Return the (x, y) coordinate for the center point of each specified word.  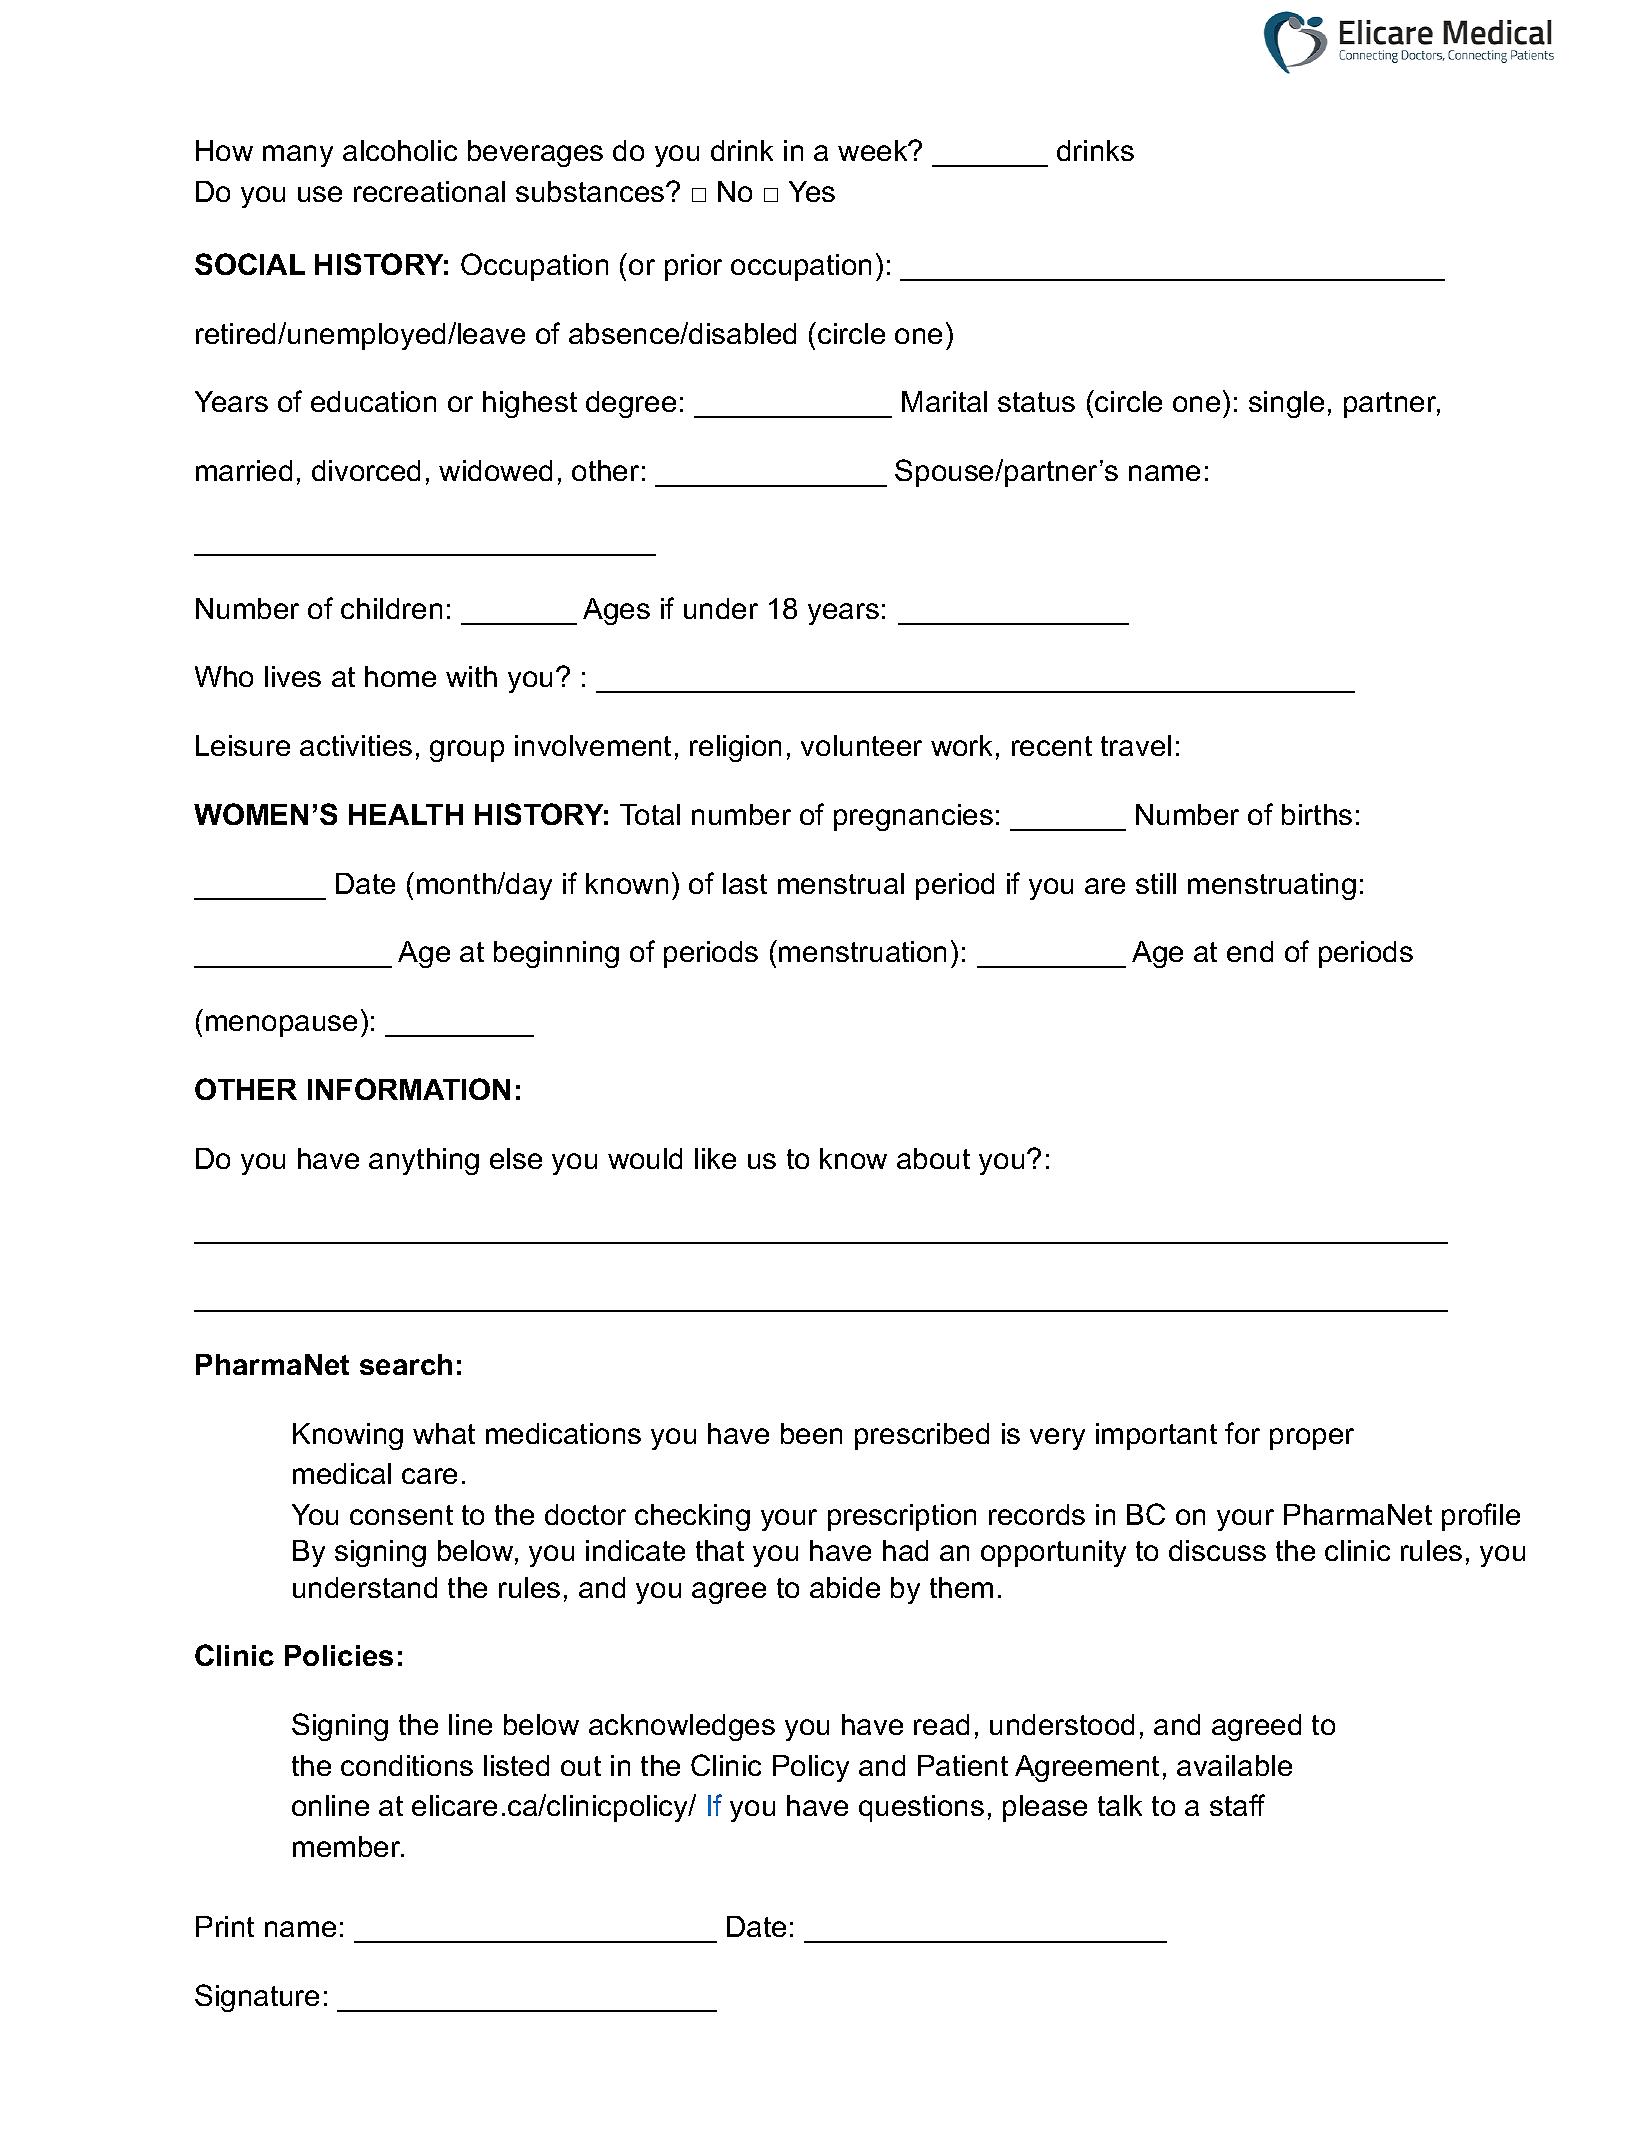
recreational (429, 191)
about (933, 1158)
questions (921, 1808)
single (1286, 404)
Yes (812, 191)
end (1250, 951)
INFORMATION (409, 1089)
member (348, 1846)
